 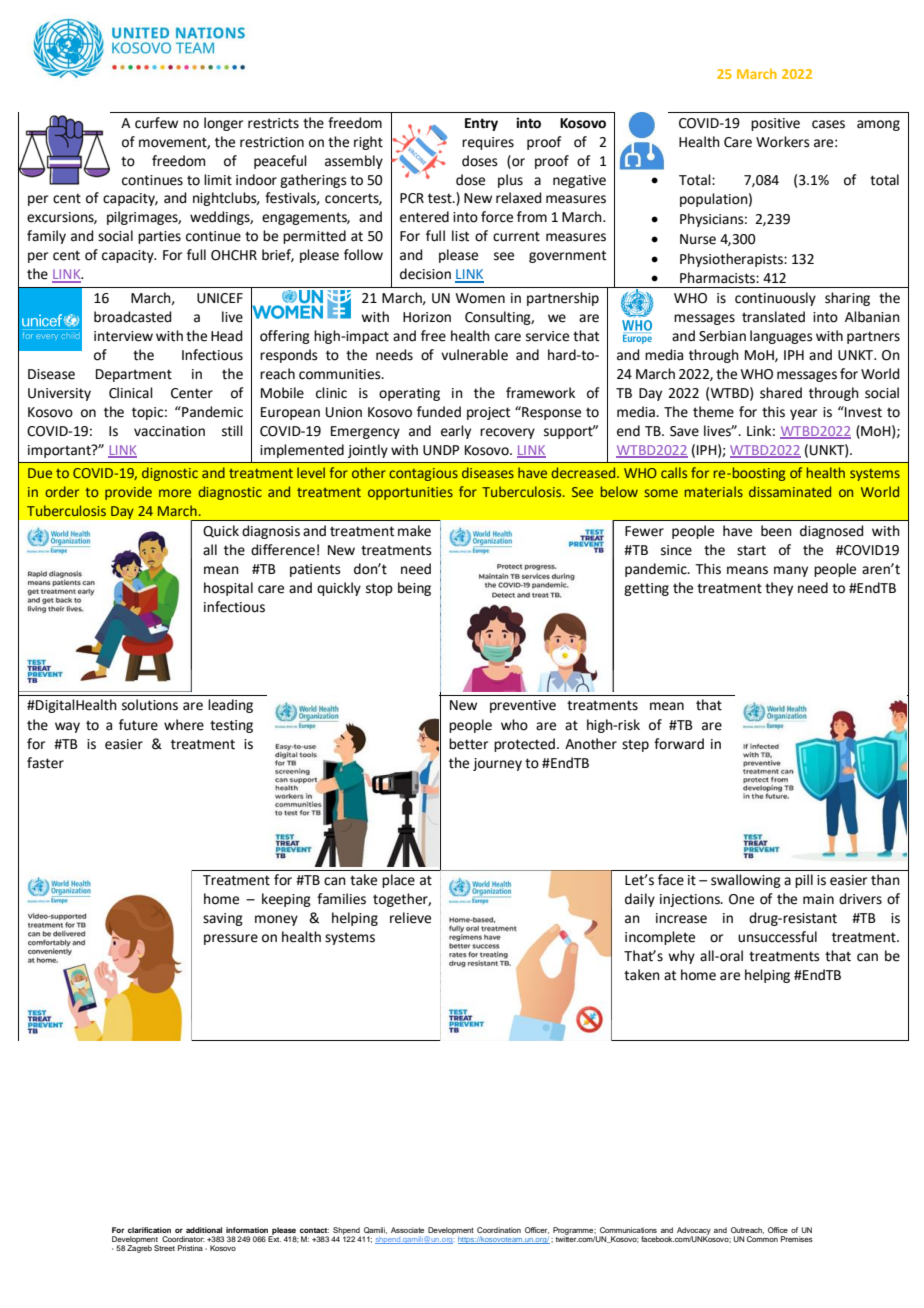 I want to click on requires, so click(x=488, y=143).
